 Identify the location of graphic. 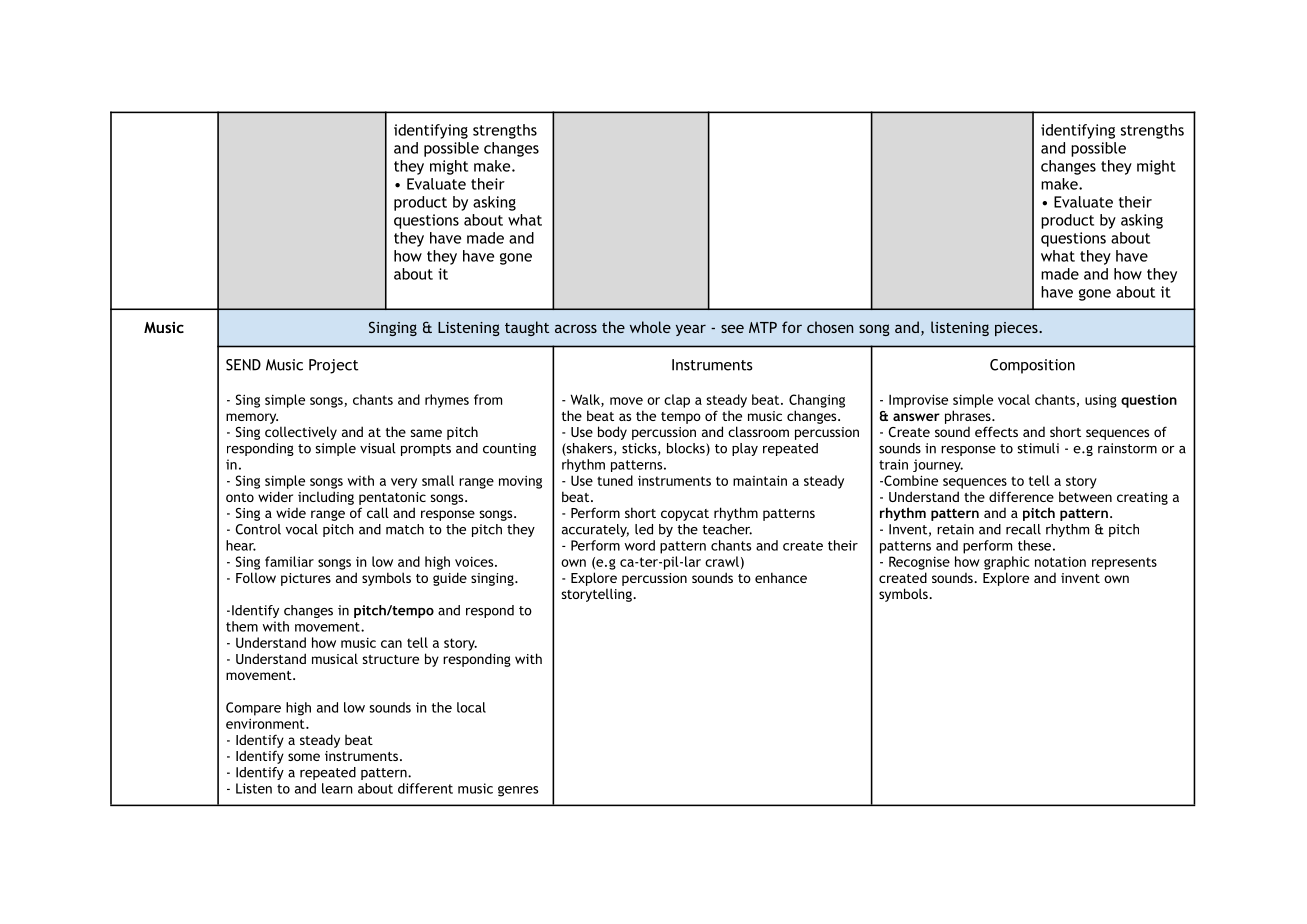
(1006, 563).
